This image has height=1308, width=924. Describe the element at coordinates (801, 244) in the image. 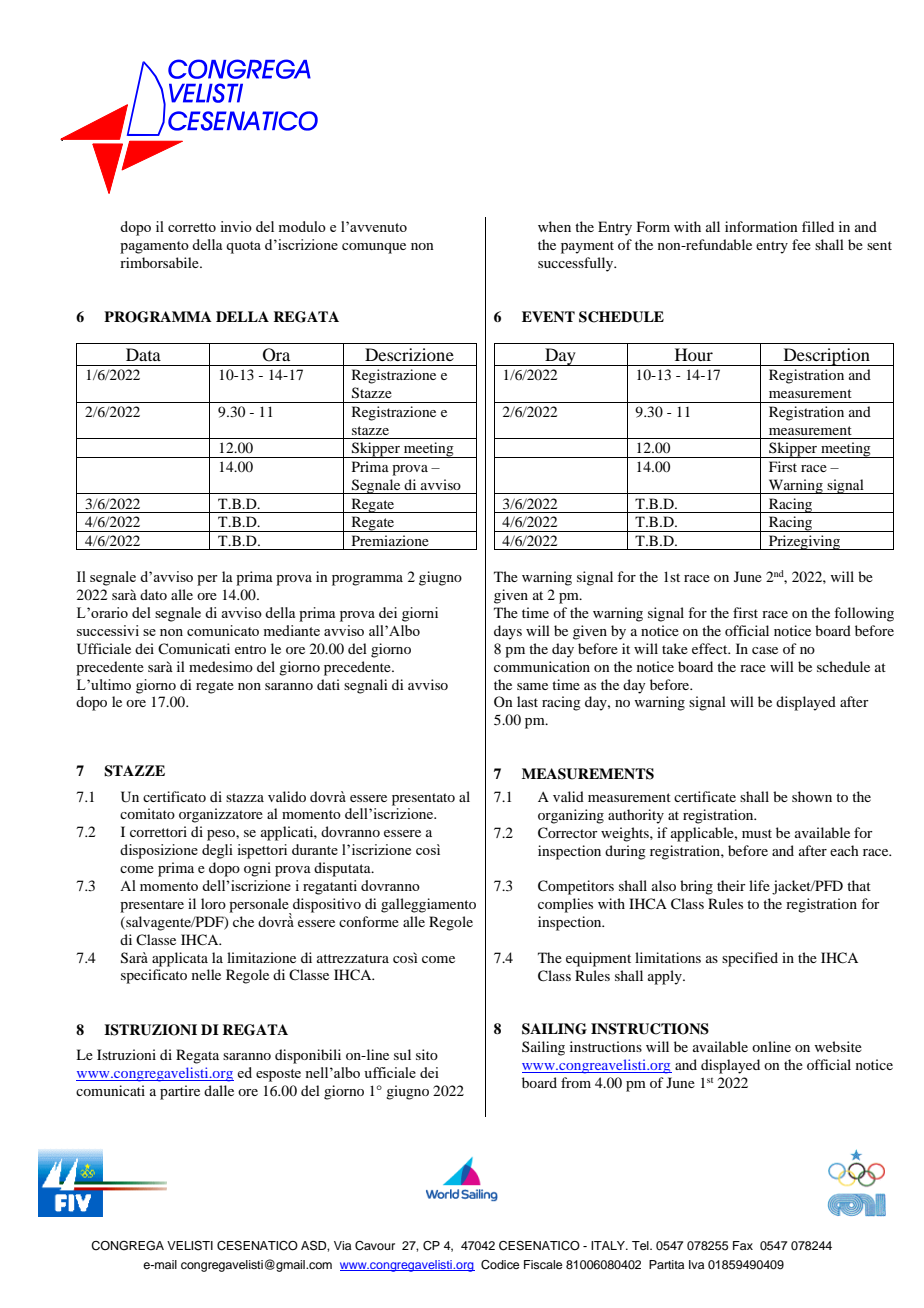

I see `fee` at that location.
